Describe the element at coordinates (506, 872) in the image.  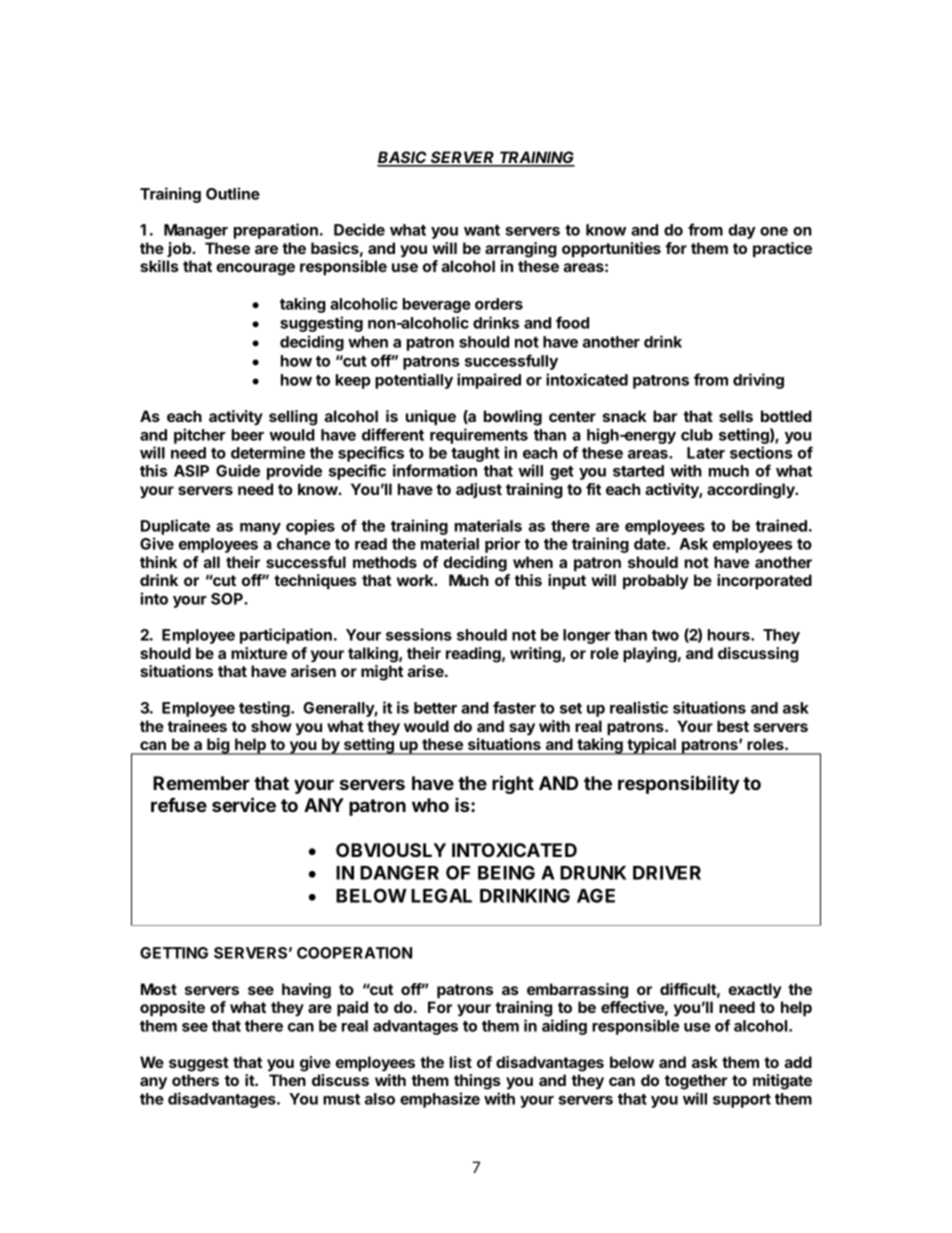
I see `BEING` at that location.
